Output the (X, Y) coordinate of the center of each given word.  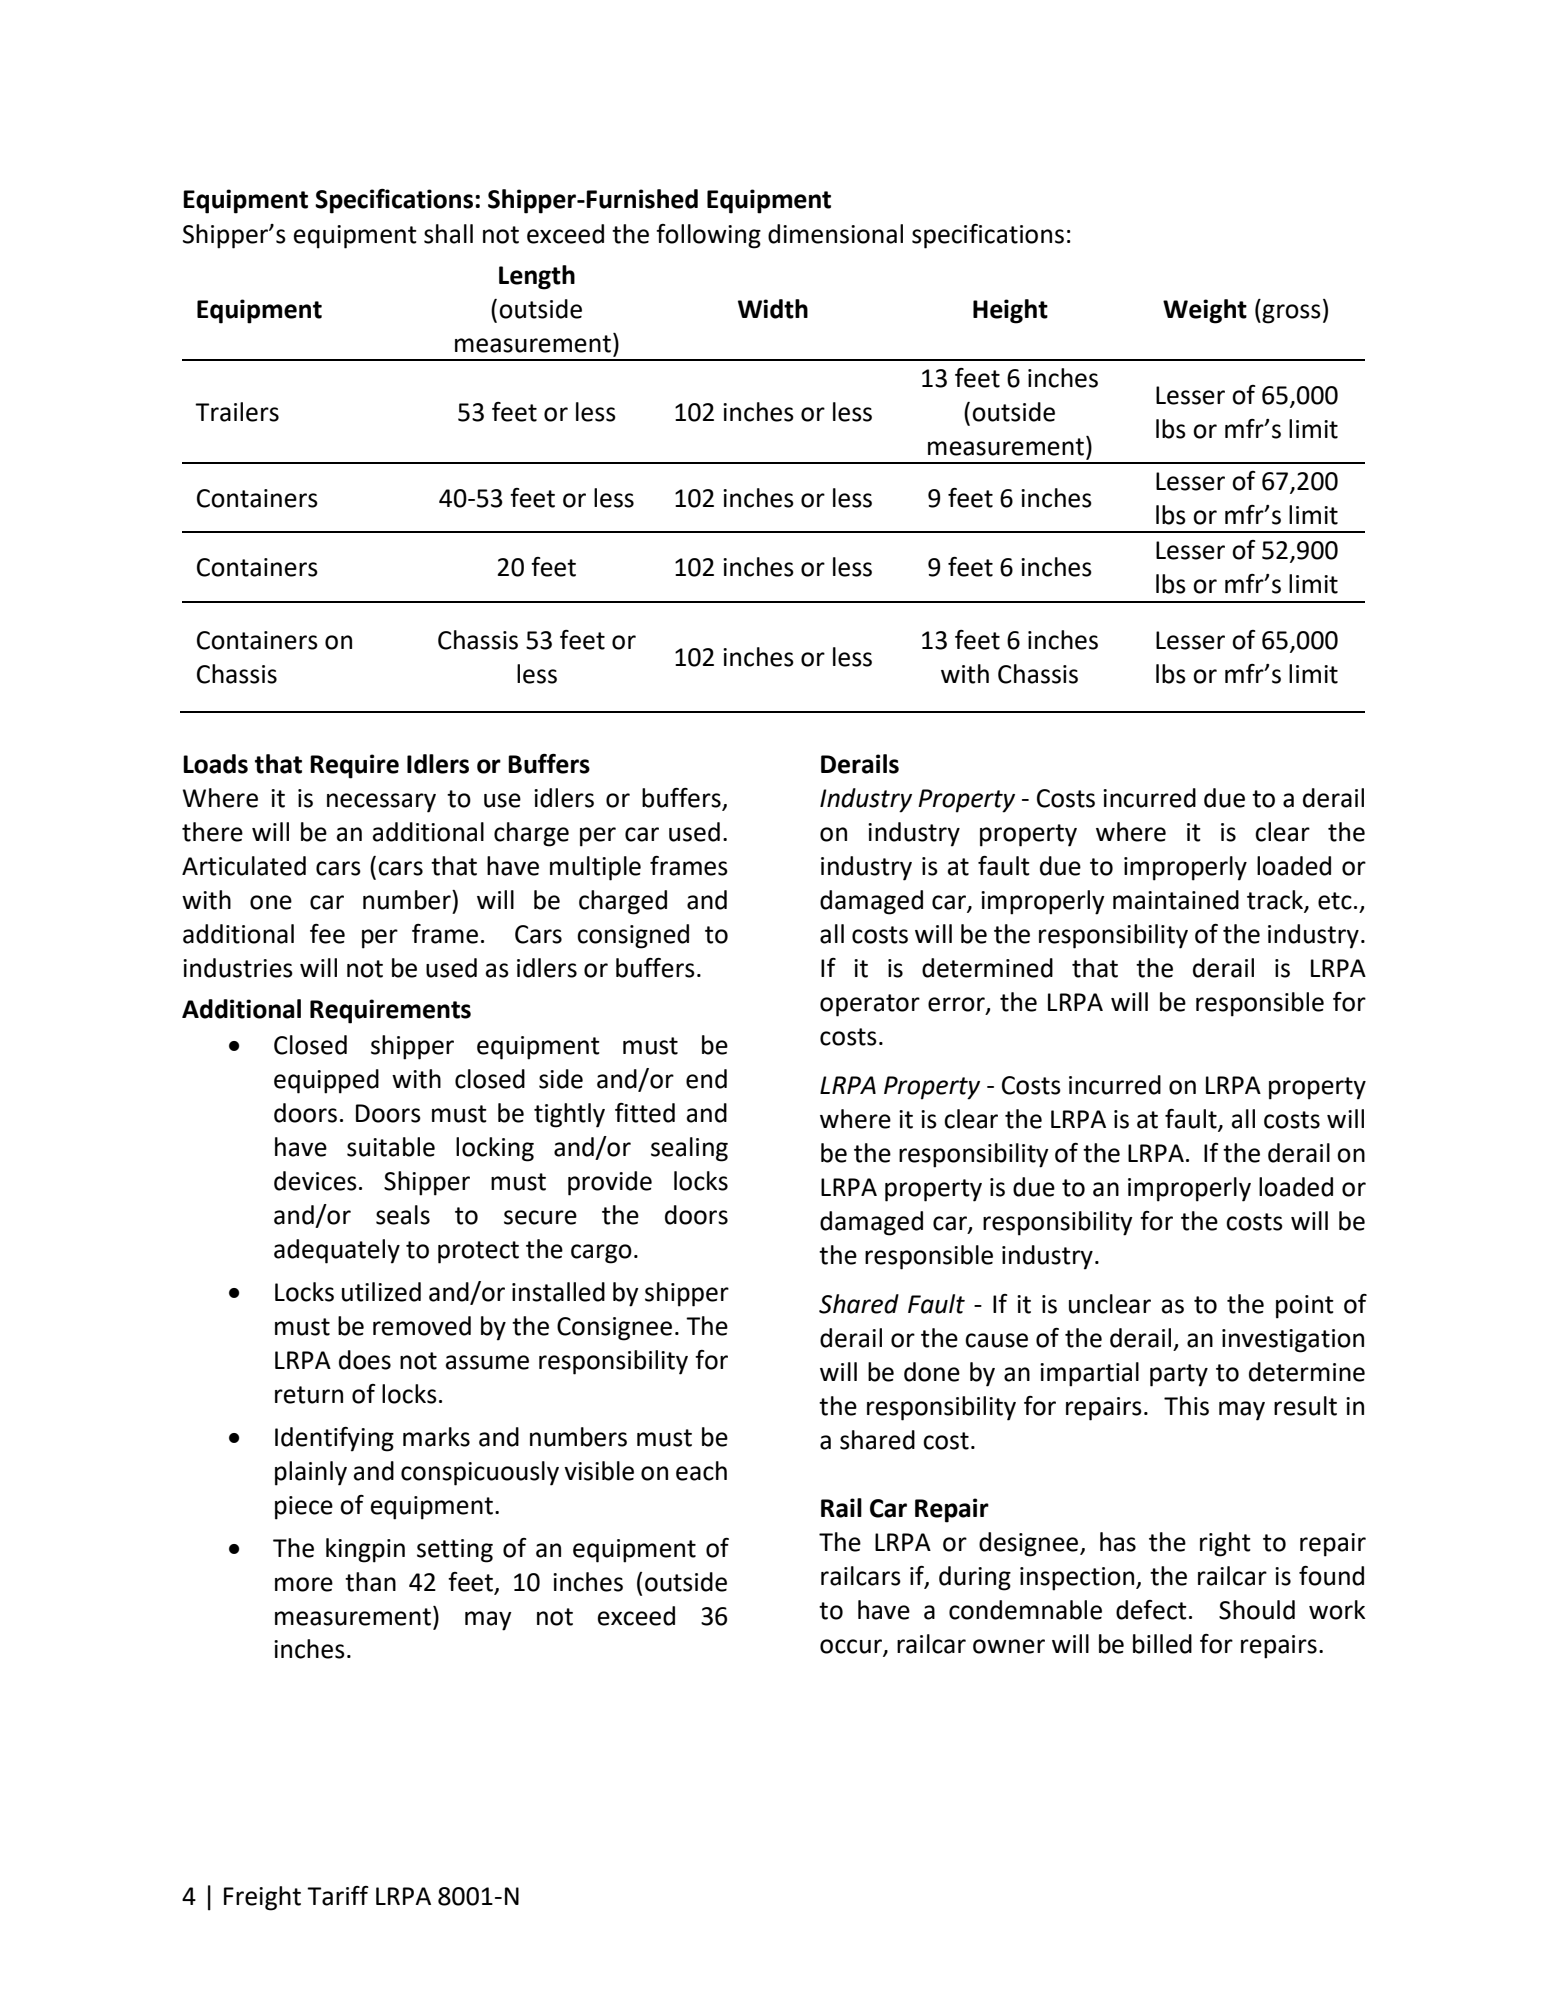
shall (448, 234)
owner (1009, 1646)
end (706, 1079)
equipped (326, 1081)
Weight (1205, 311)
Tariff (338, 1896)
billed (1162, 1644)
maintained (1176, 900)
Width (773, 309)
